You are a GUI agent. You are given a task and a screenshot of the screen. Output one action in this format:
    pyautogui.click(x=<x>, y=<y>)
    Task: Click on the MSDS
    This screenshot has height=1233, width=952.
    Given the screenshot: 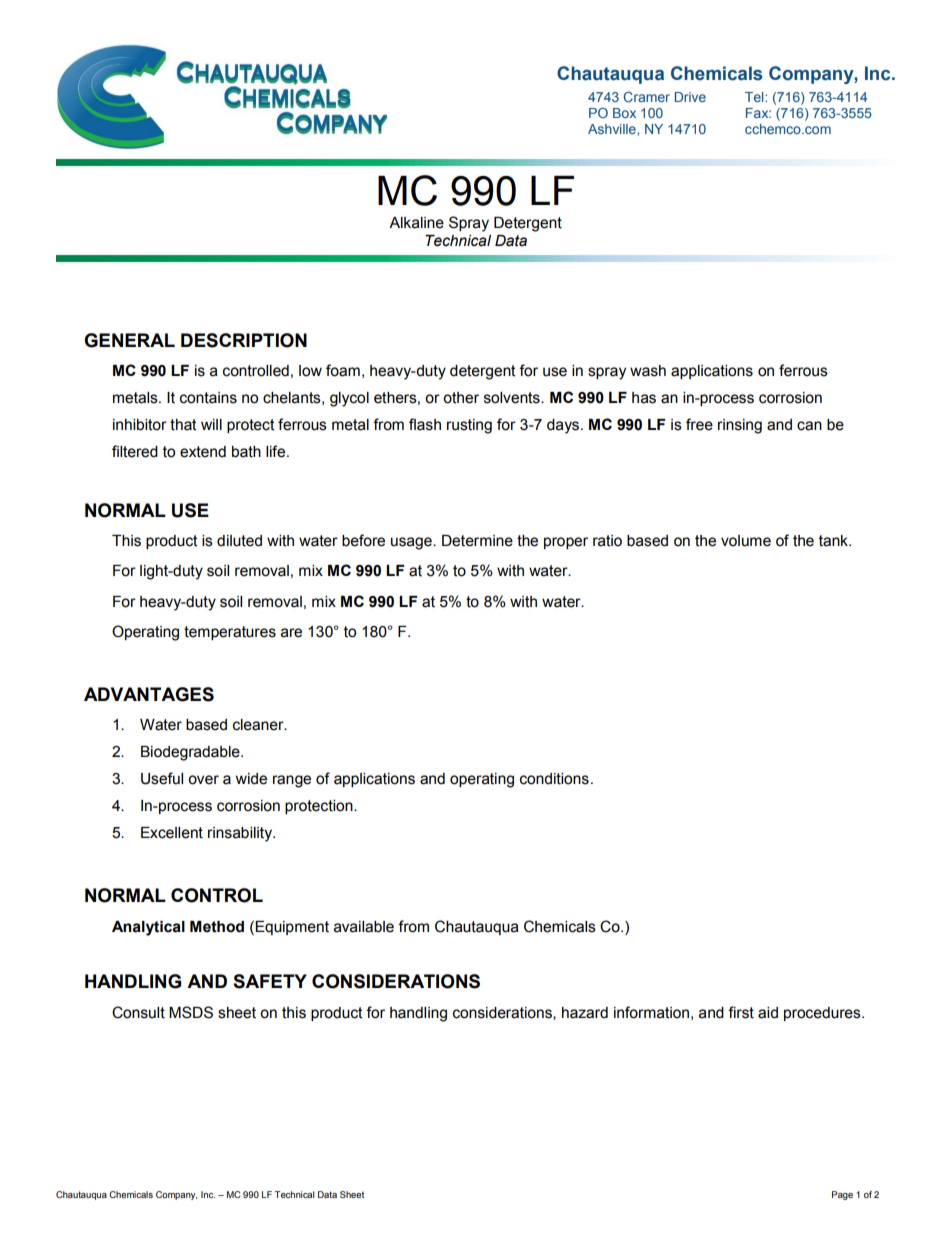 What is the action you would take?
    pyautogui.click(x=191, y=1012)
